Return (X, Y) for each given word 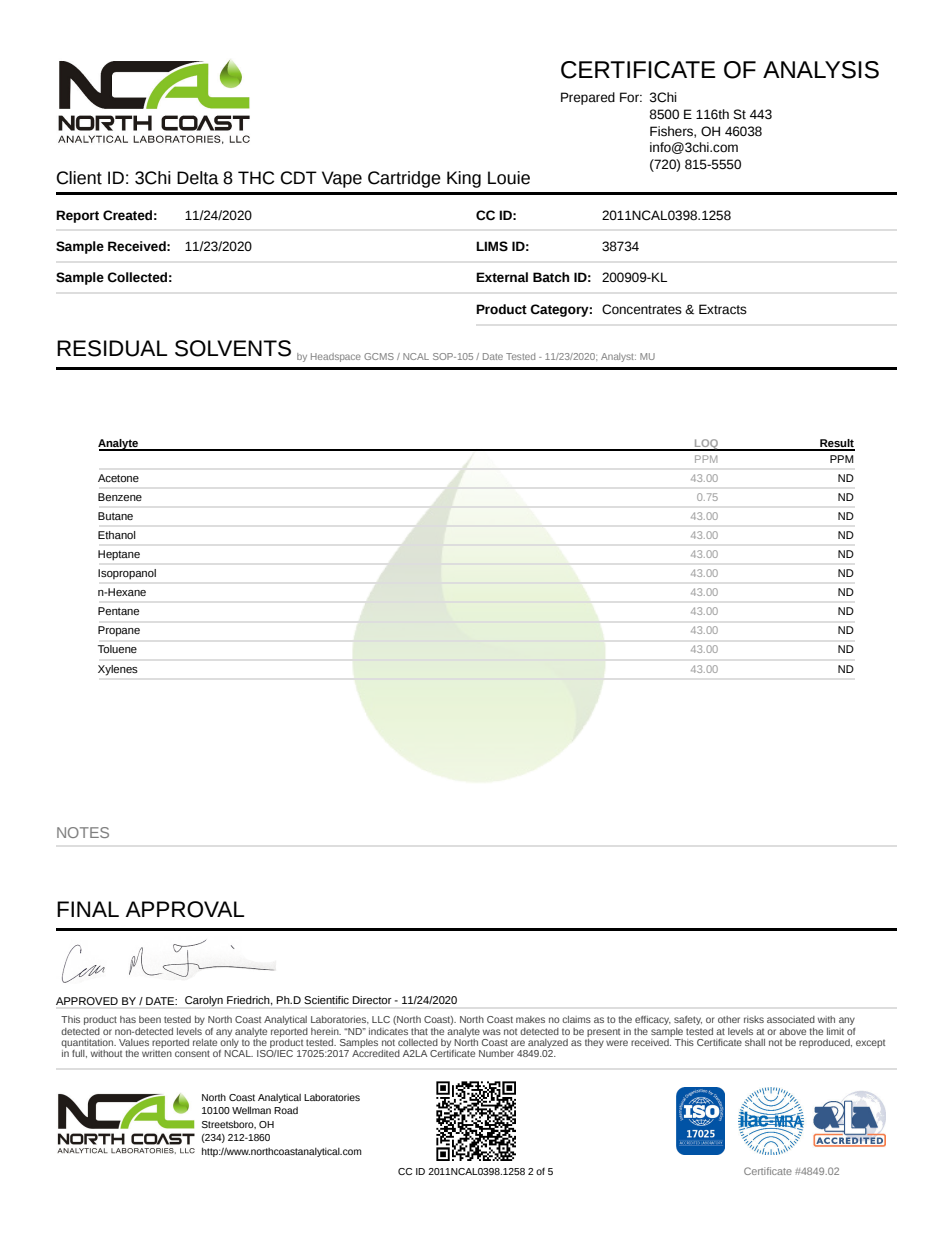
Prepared (588, 98)
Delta (198, 178)
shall (755, 1042)
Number (496, 1053)
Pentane (118, 611)
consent (192, 1053)
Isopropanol (127, 574)
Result (836, 444)
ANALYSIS (821, 70)
